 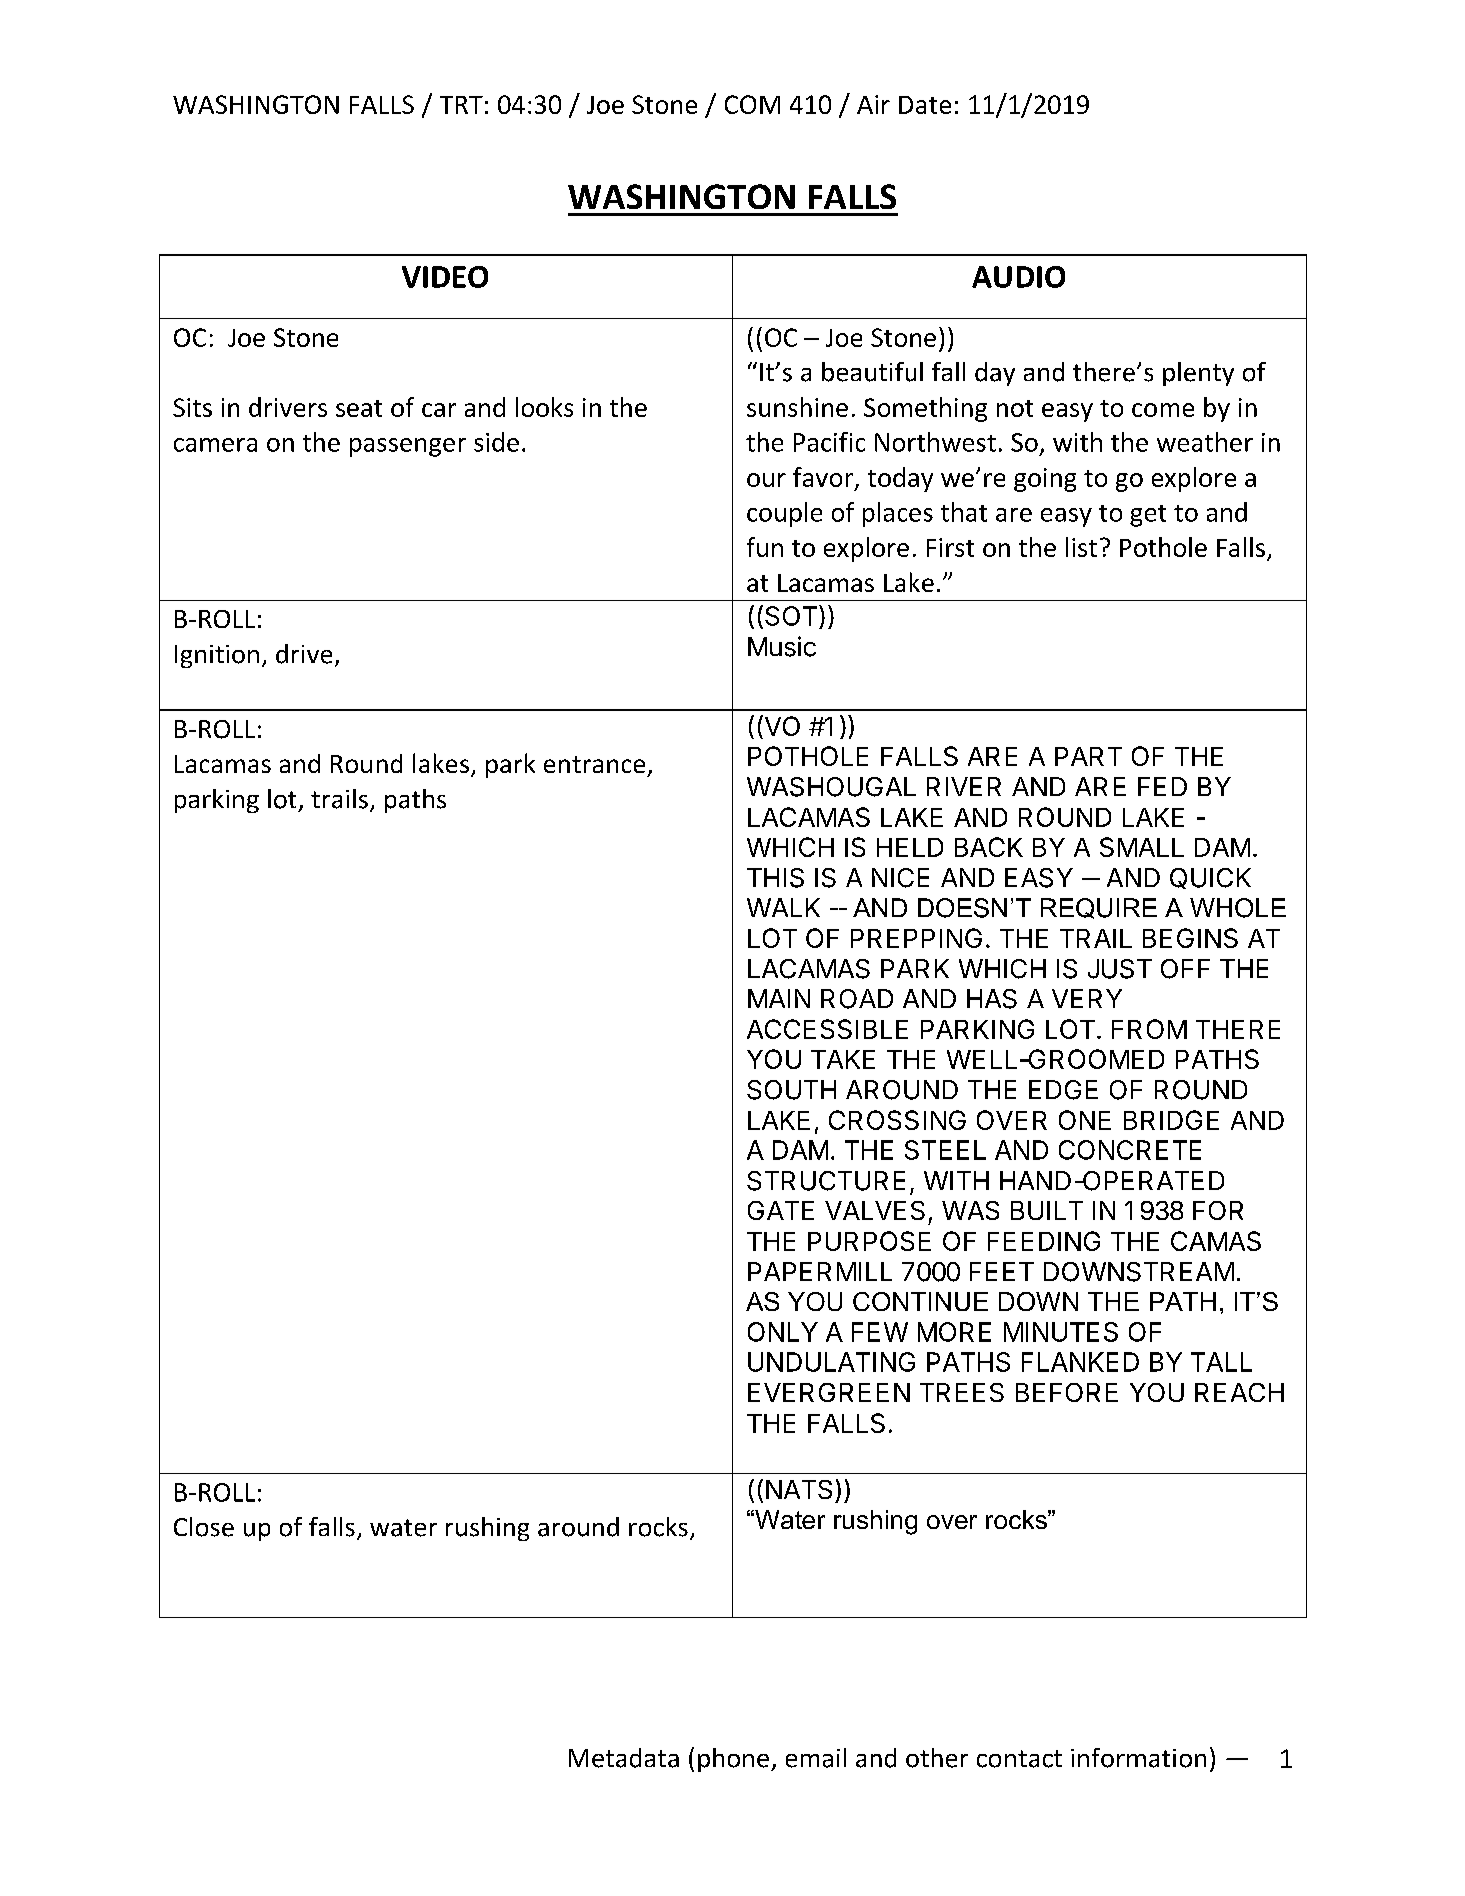 I want to click on ONLY, so click(x=783, y=1332).
